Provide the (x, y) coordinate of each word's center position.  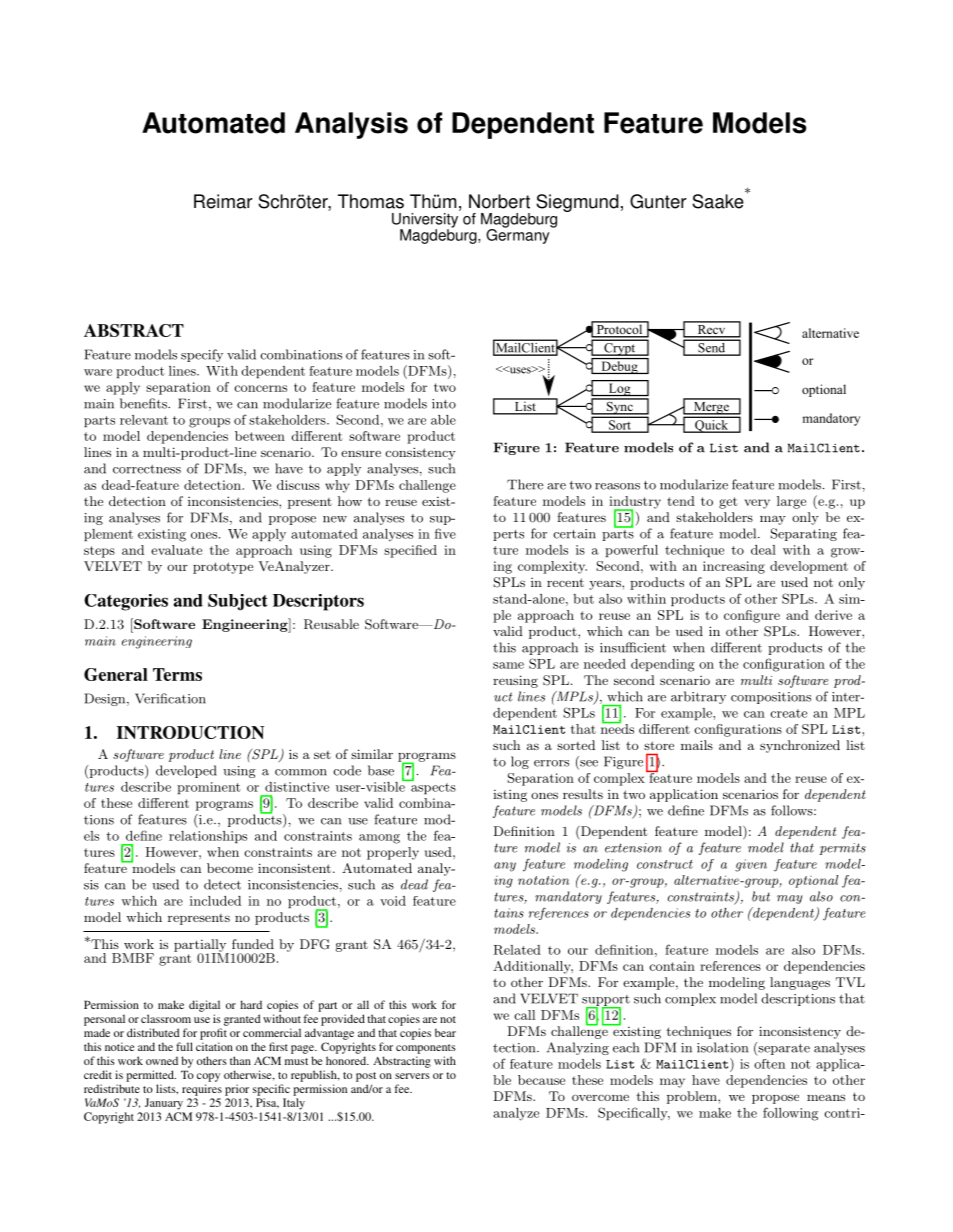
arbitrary (698, 697)
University (426, 220)
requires (202, 1090)
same (508, 665)
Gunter (658, 201)
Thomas (371, 201)
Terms (177, 674)
